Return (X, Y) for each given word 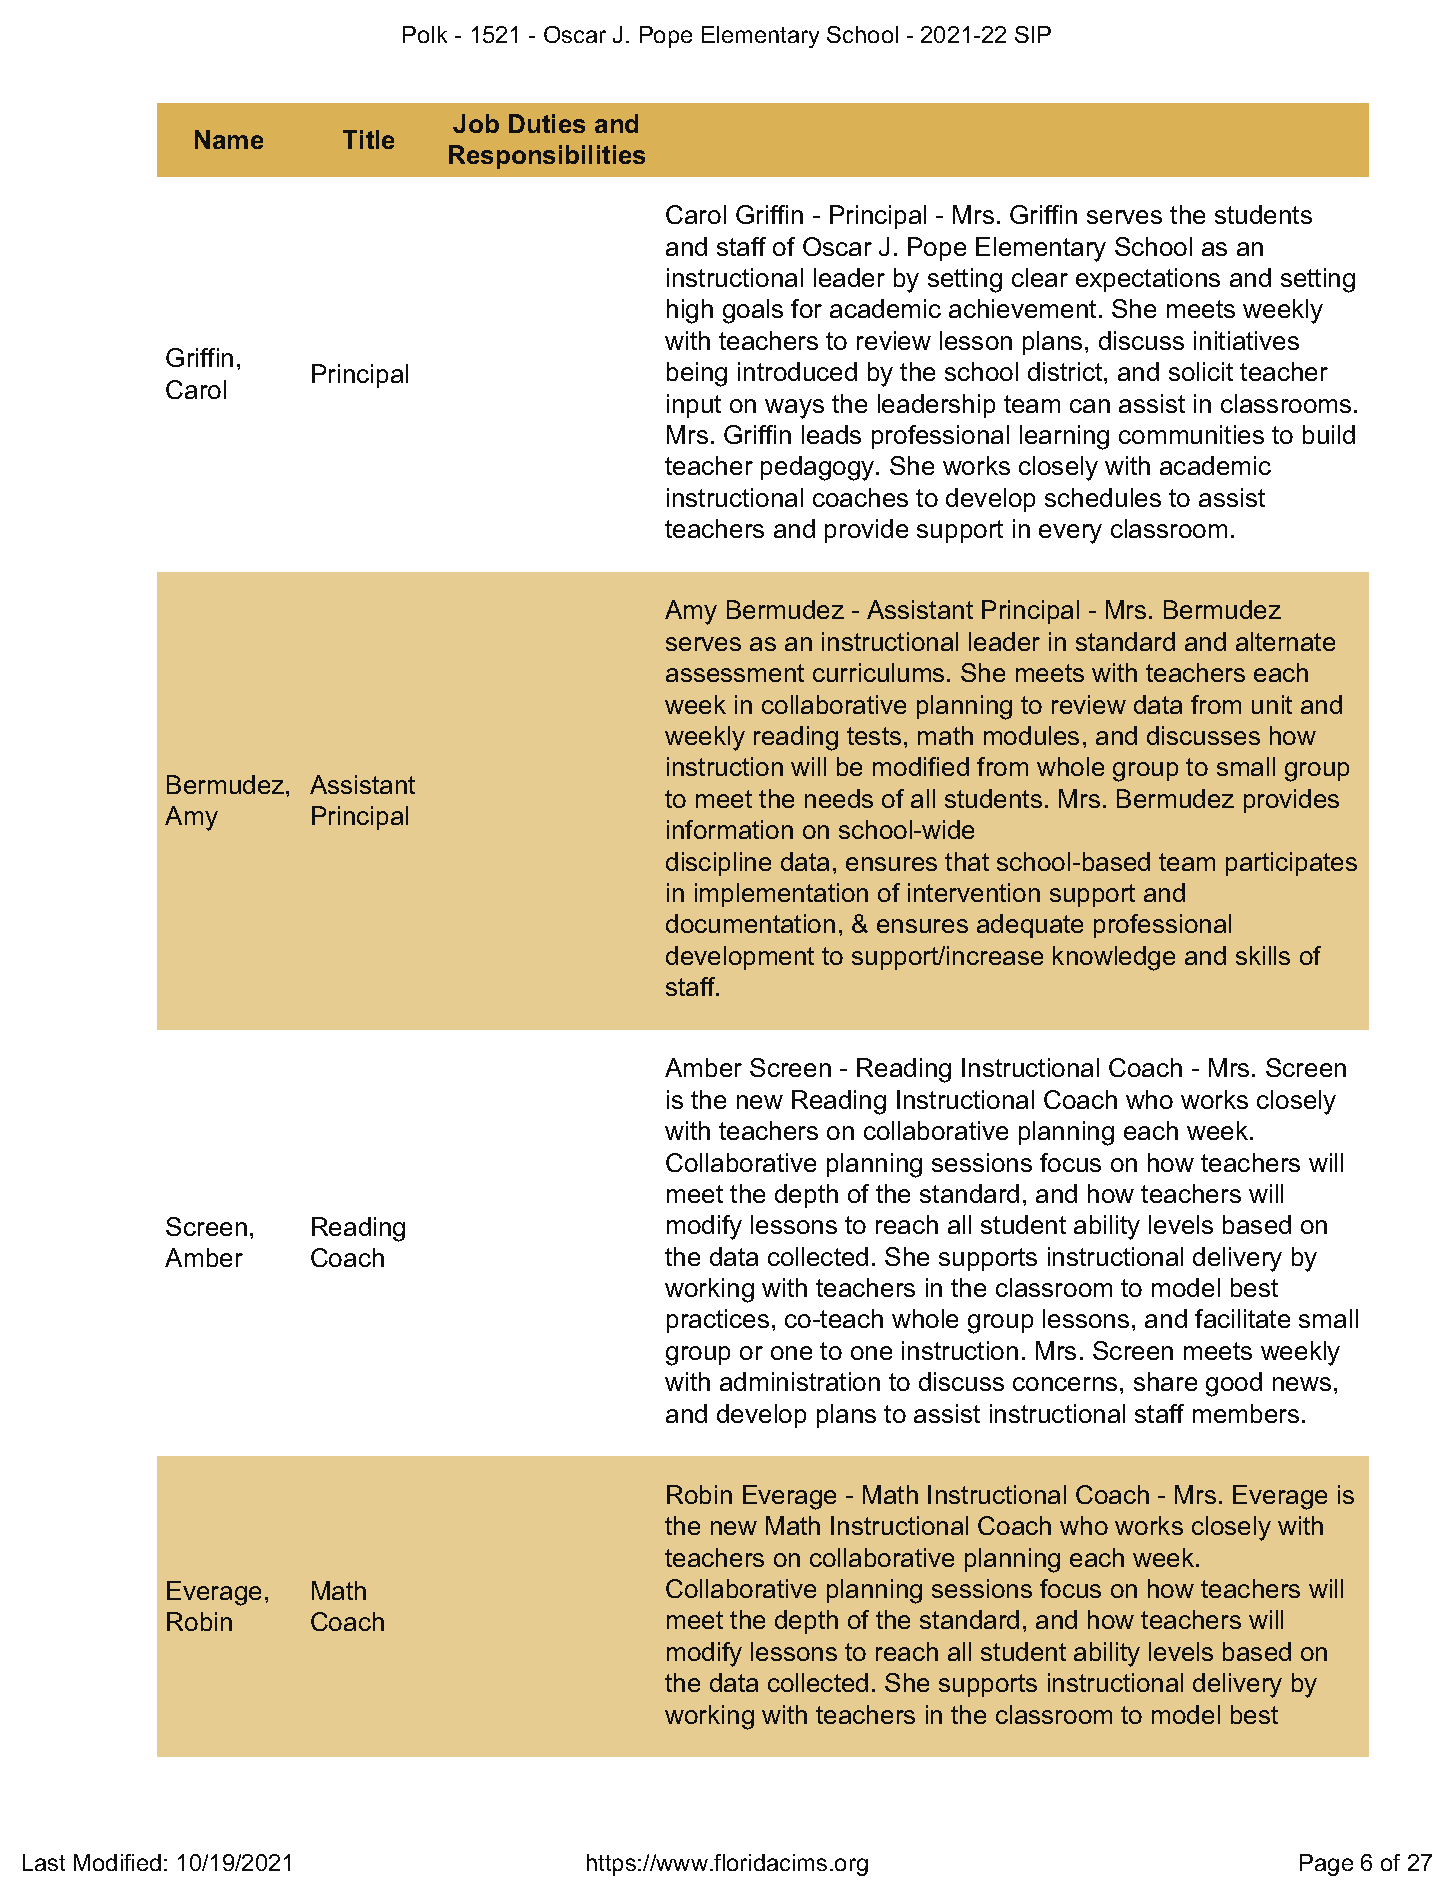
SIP (1033, 34)
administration (800, 1381)
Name (229, 139)
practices (718, 1321)
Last (44, 1862)
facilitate (1242, 1318)
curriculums (878, 672)
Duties (547, 123)
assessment (735, 673)
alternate (1285, 641)
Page (1326, 1865)
